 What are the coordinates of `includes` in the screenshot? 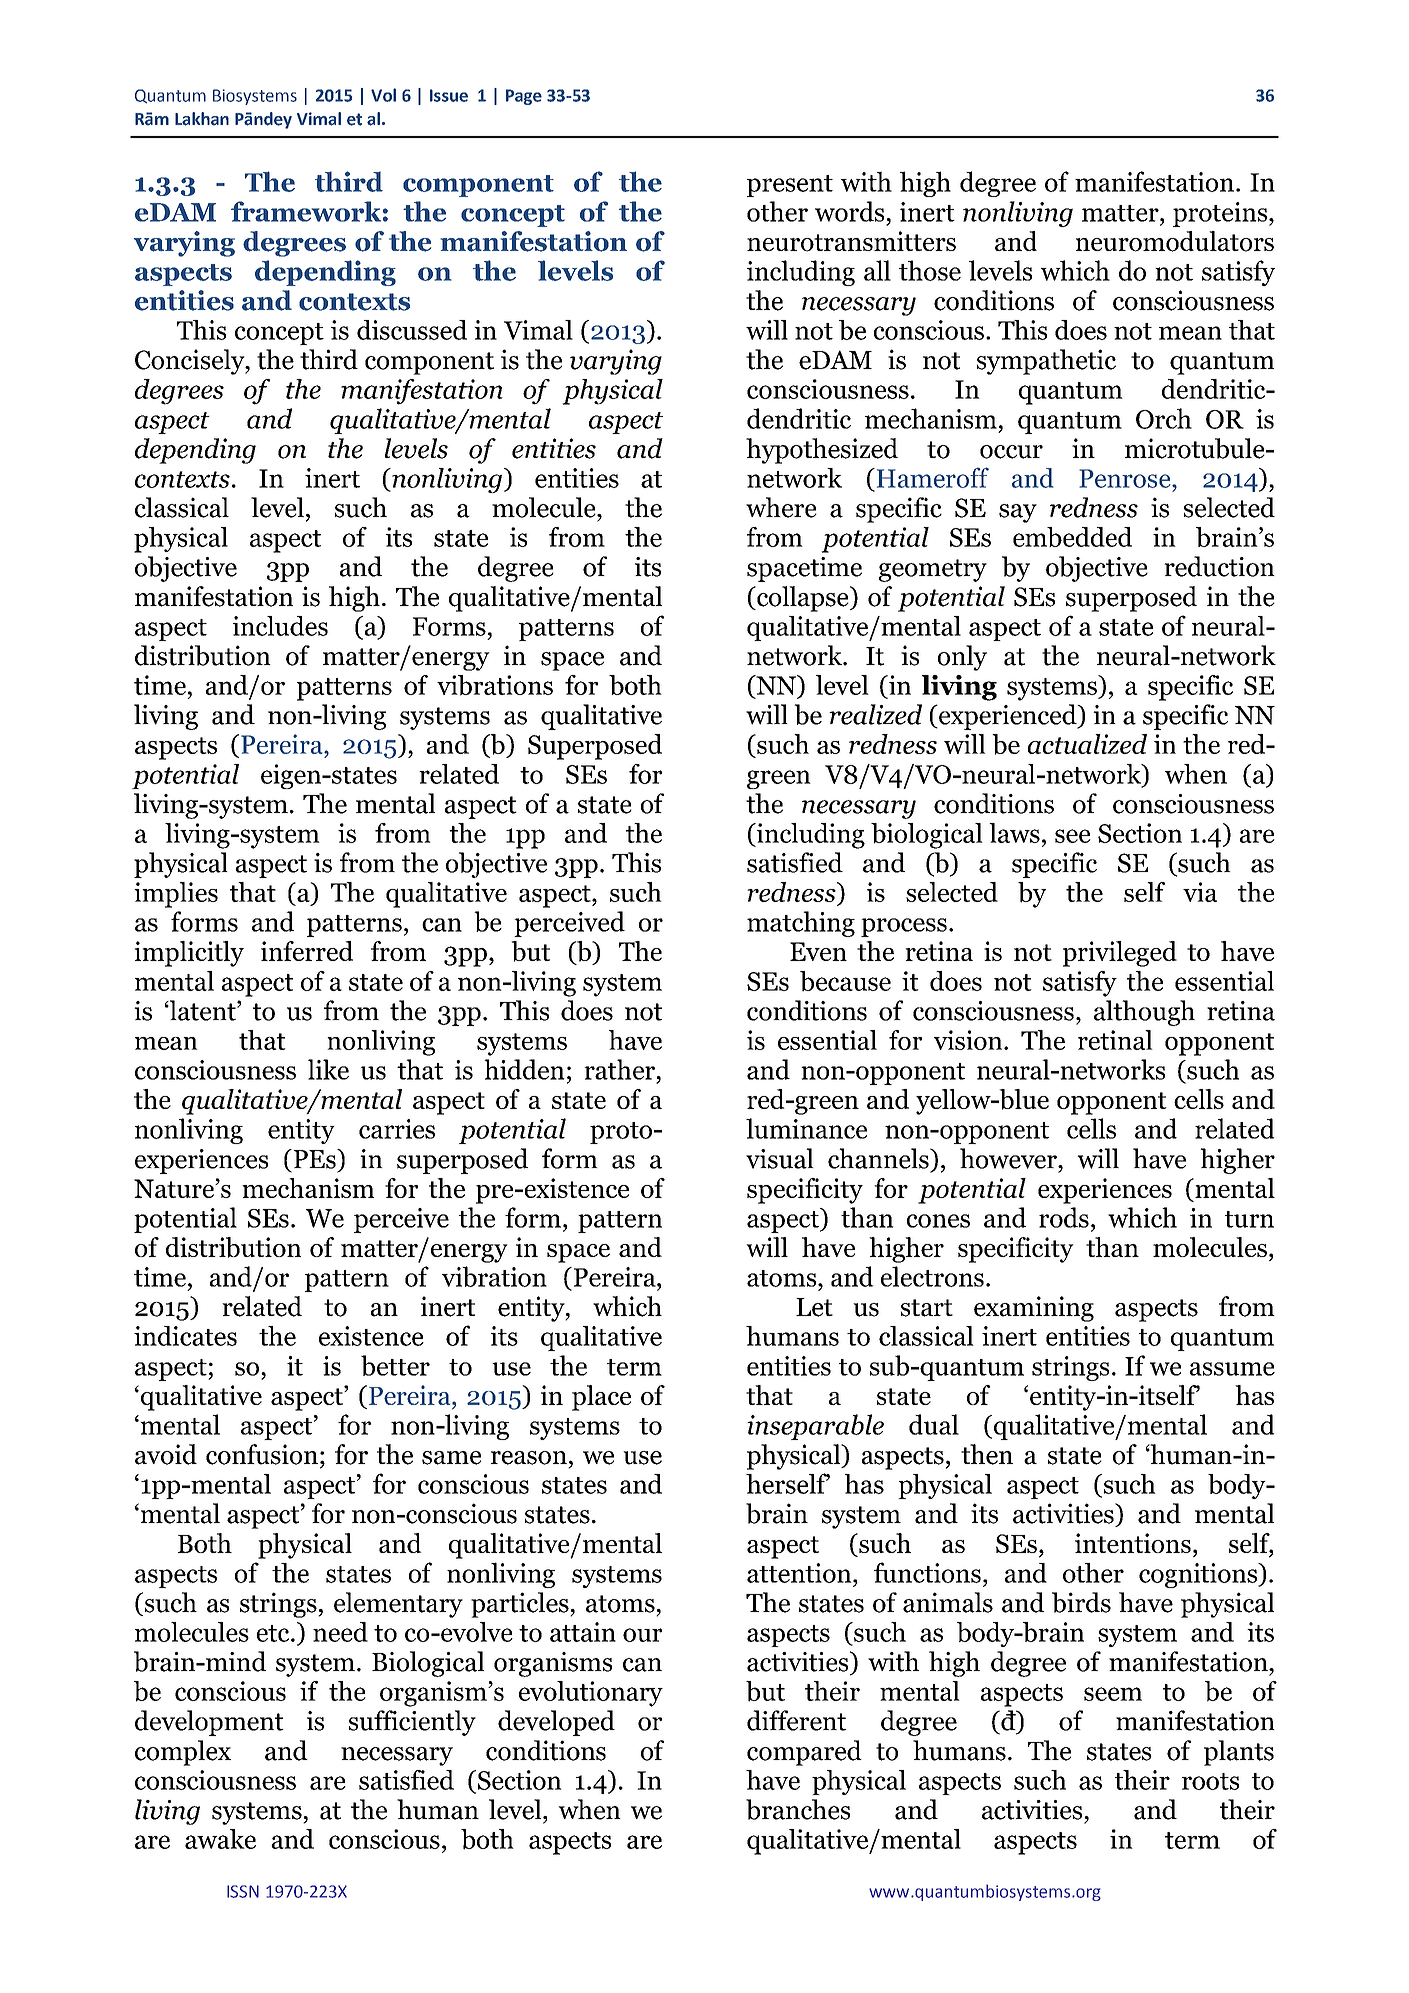 It's located at (280, 626).
